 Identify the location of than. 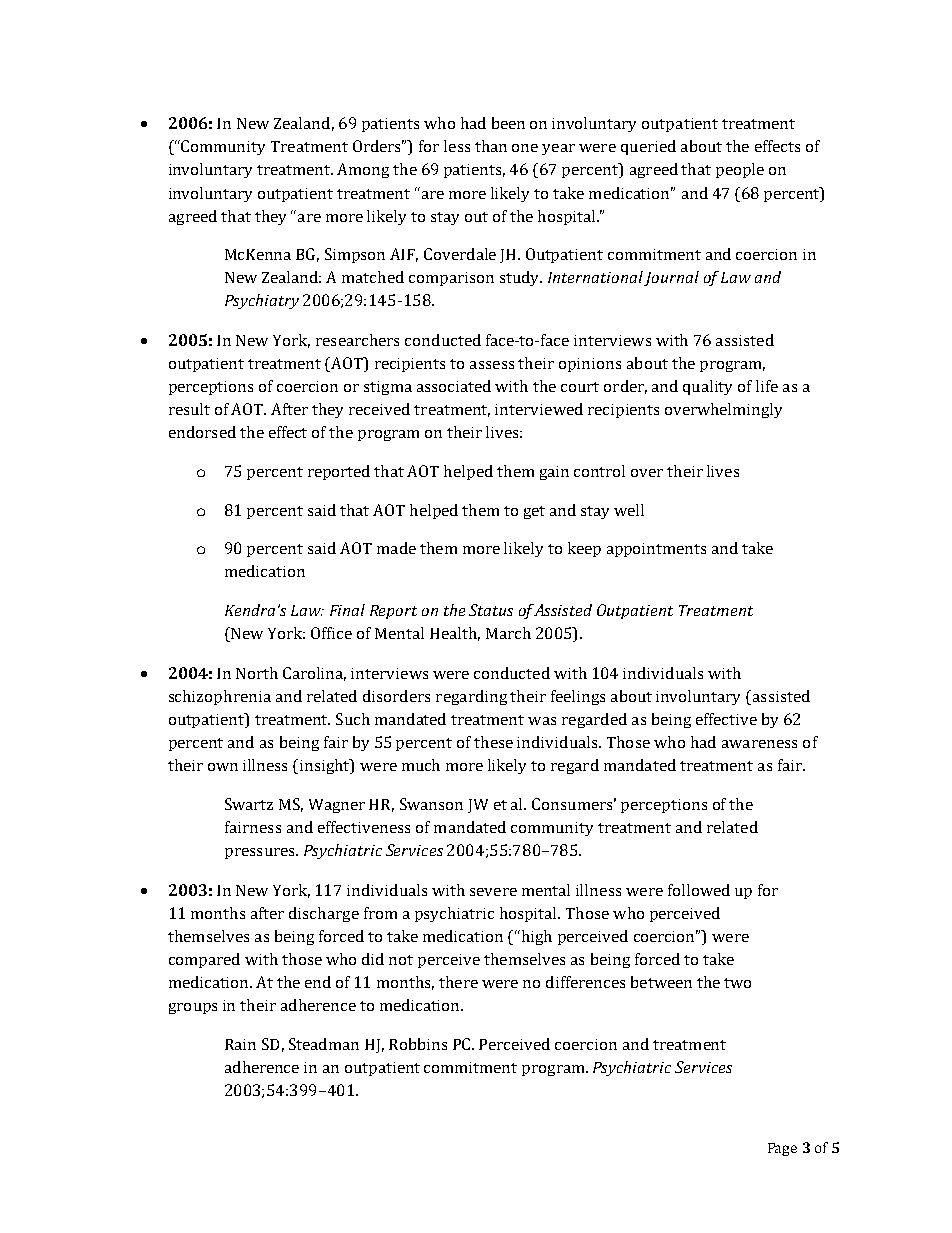
(491, 146).
